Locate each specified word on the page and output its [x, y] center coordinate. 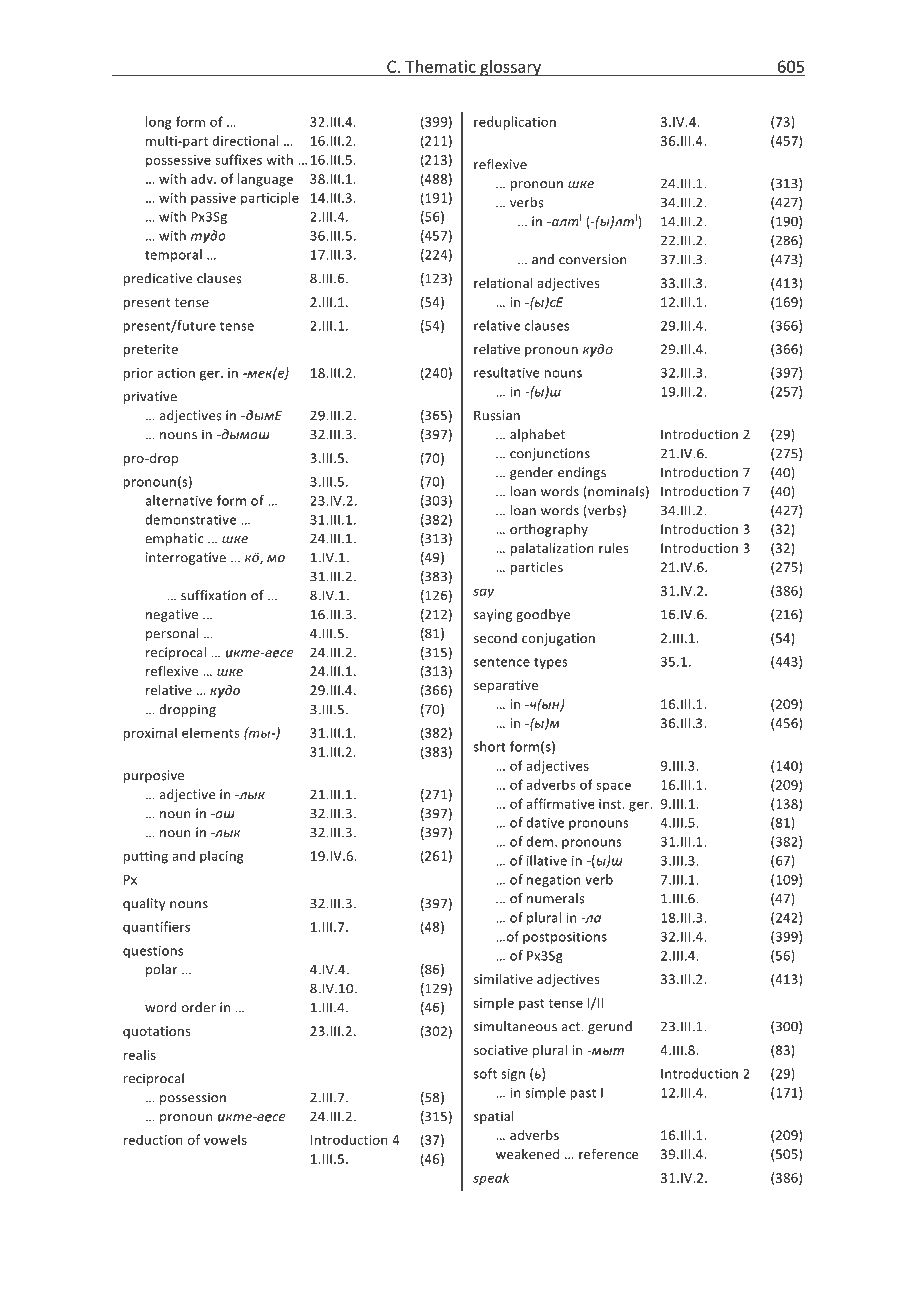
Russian [497, 415]
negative [172, 615]
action [176, 373]
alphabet [537, 435]
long [159, 123]
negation [554, 881]
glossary [510, 68]
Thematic [440, 67]
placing [222, 857]
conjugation [558, 639]
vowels [225, 1139]
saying [493, 615]
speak [491, 1179]
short [490, 746]
